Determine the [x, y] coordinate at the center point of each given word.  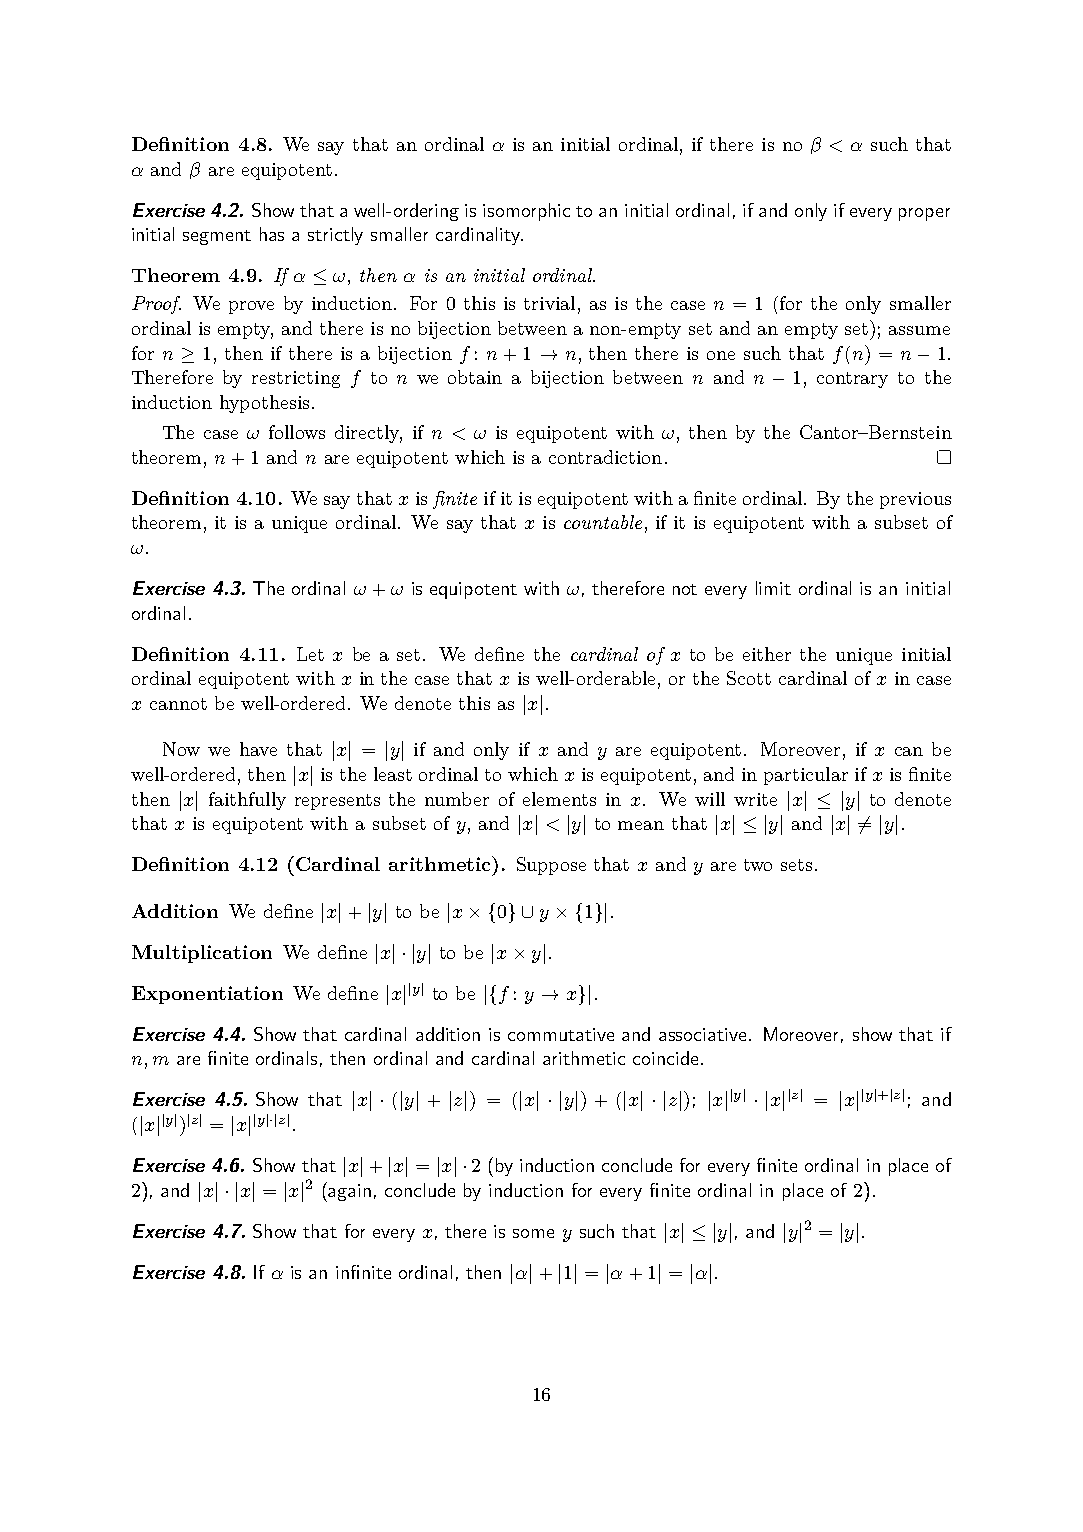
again [349, 1192]
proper [924, 214]
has [272, 234]
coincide [665, 1058]
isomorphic [526, 212]
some [533, 1233]
